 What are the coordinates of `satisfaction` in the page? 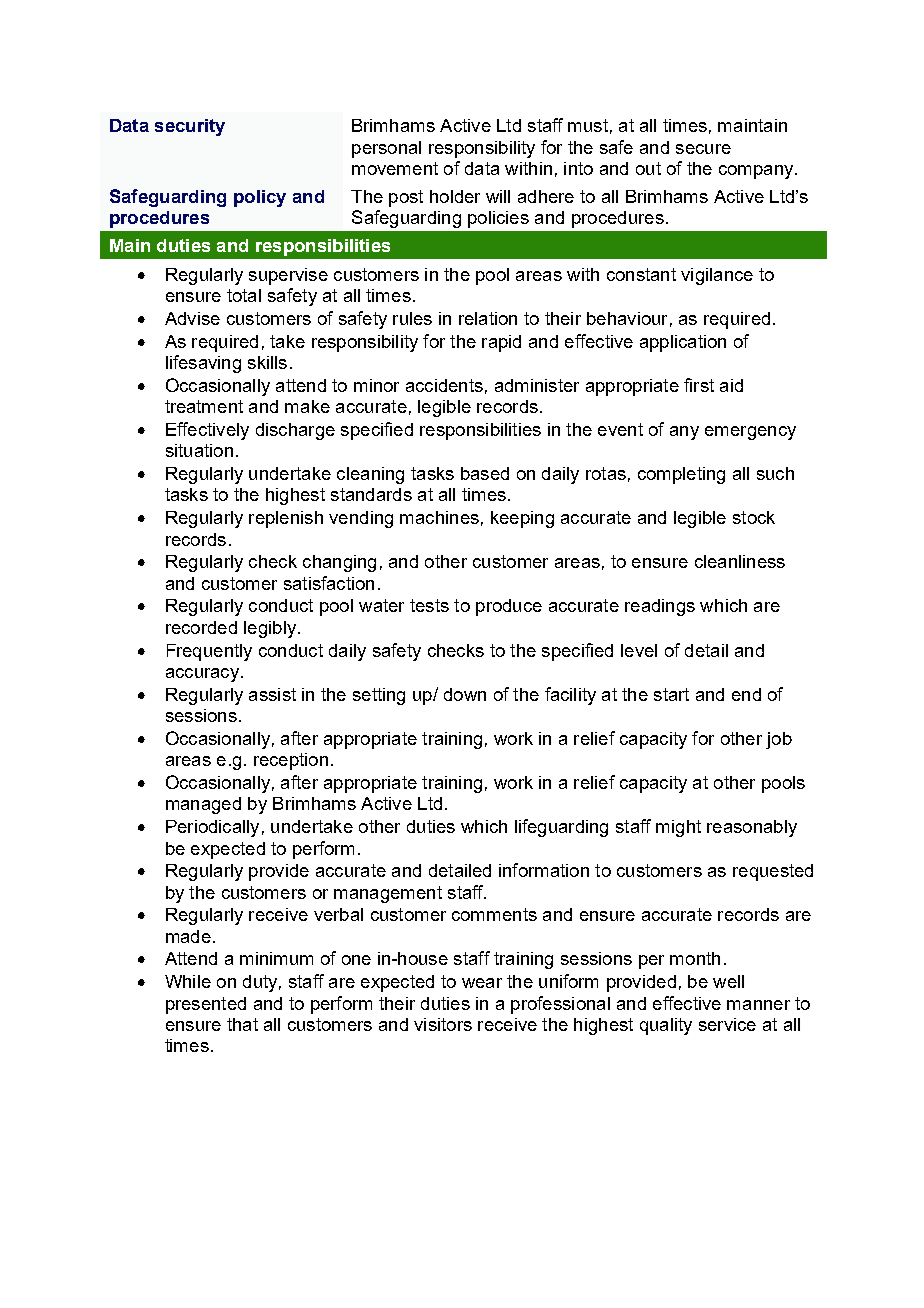 It's located at (329, 583).
